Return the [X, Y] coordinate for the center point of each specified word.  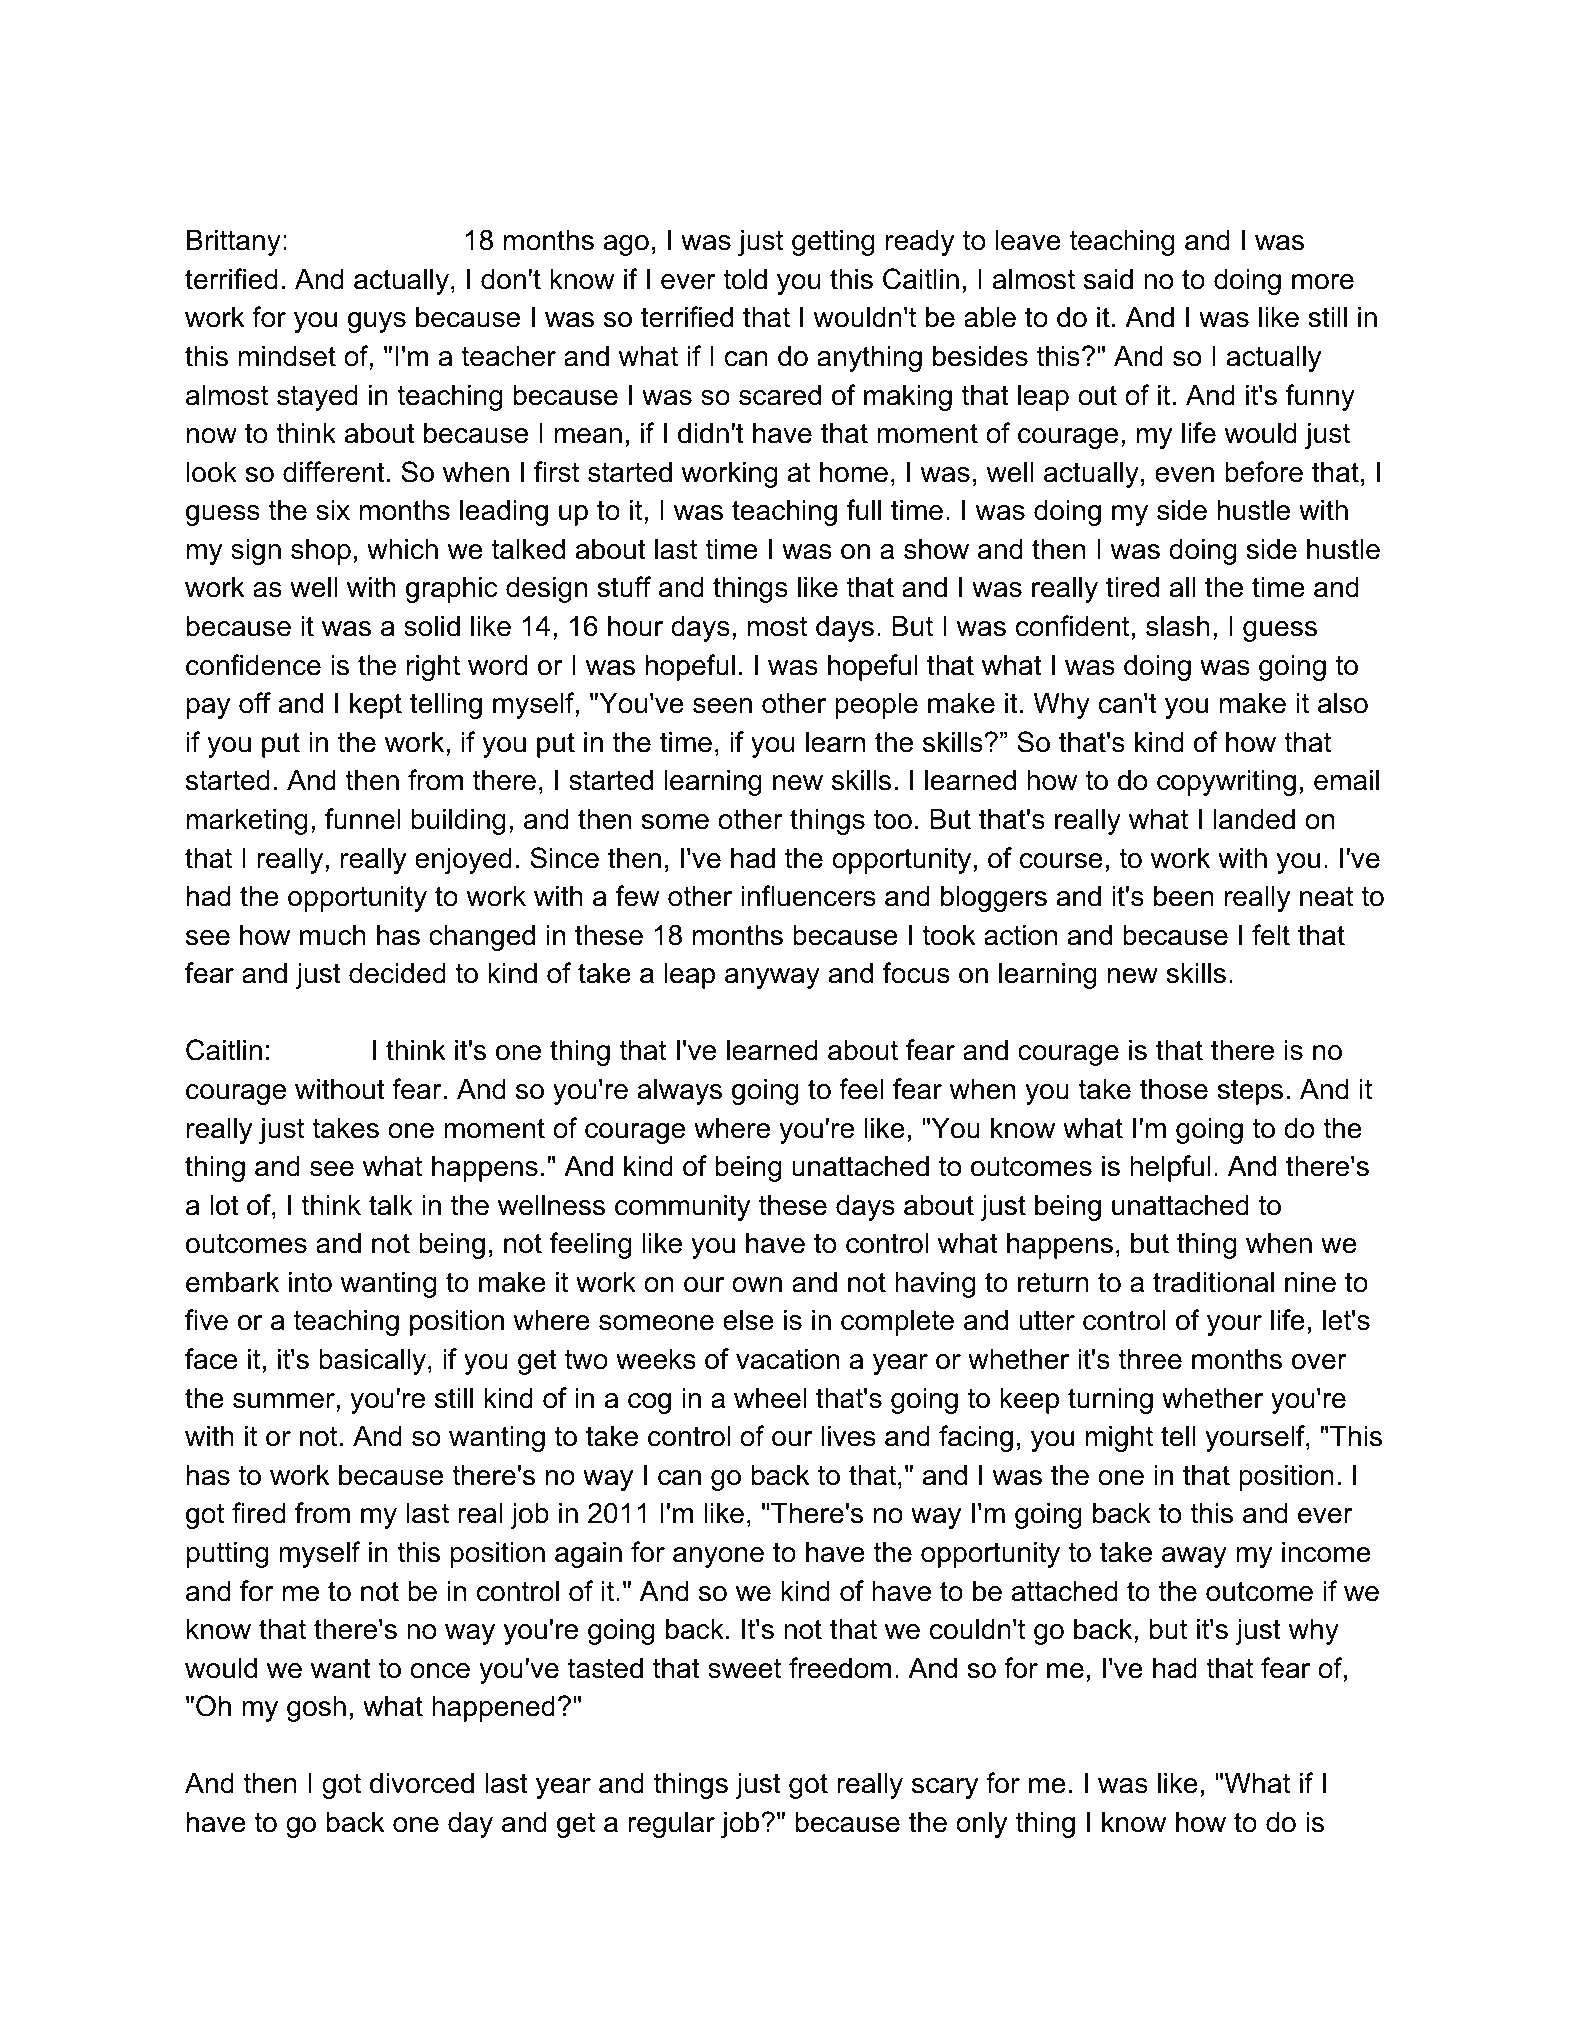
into [310, 1282]
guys [377, 322]
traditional [1213, 1282]
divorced [422, 1783]
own [757, 1285]
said [1108, 279]
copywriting [1226, 782]
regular [671, 1824]
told [745, 279]
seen [722, 706]
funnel [362, 819]
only [981, 1824]
